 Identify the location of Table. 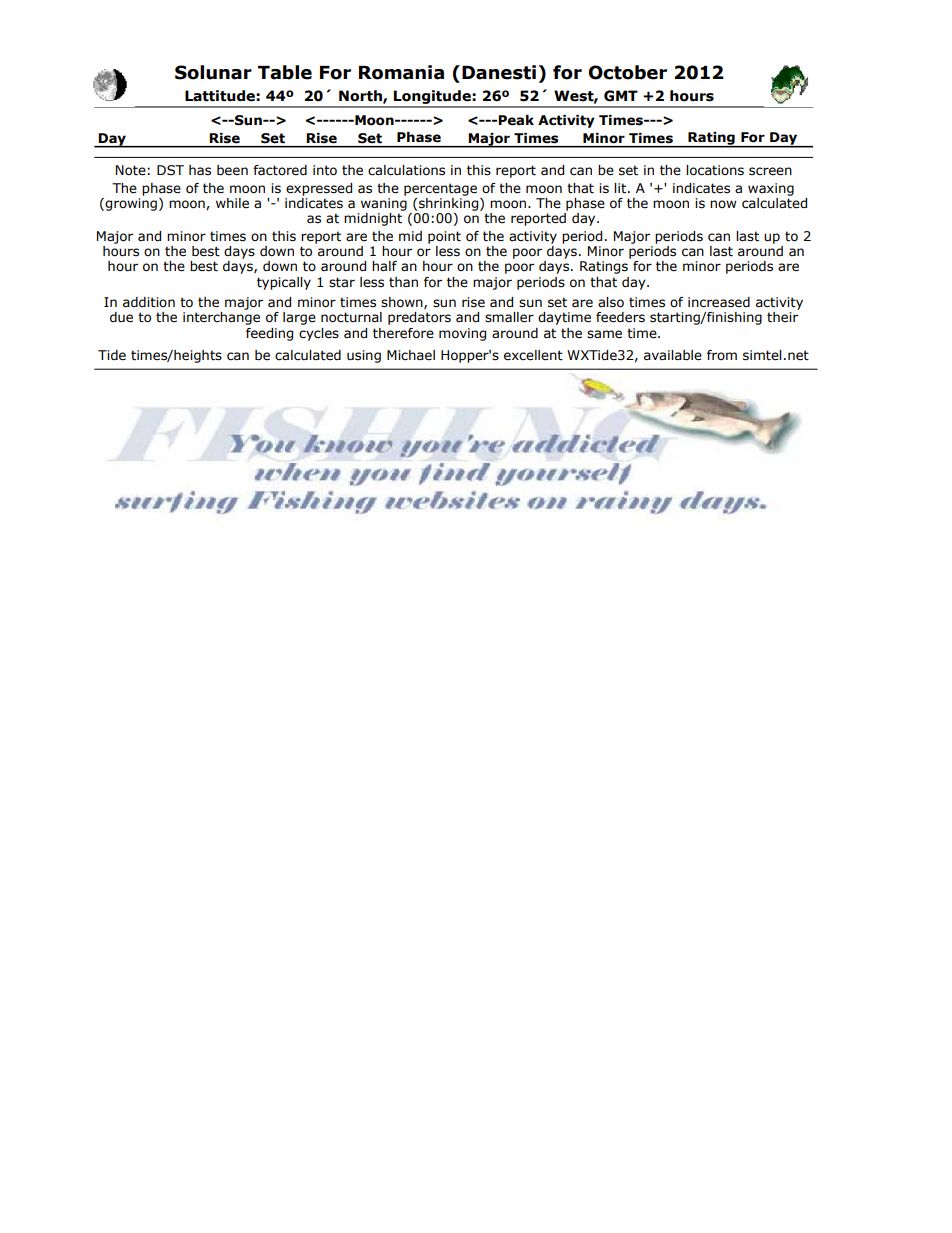
(285, 72).
